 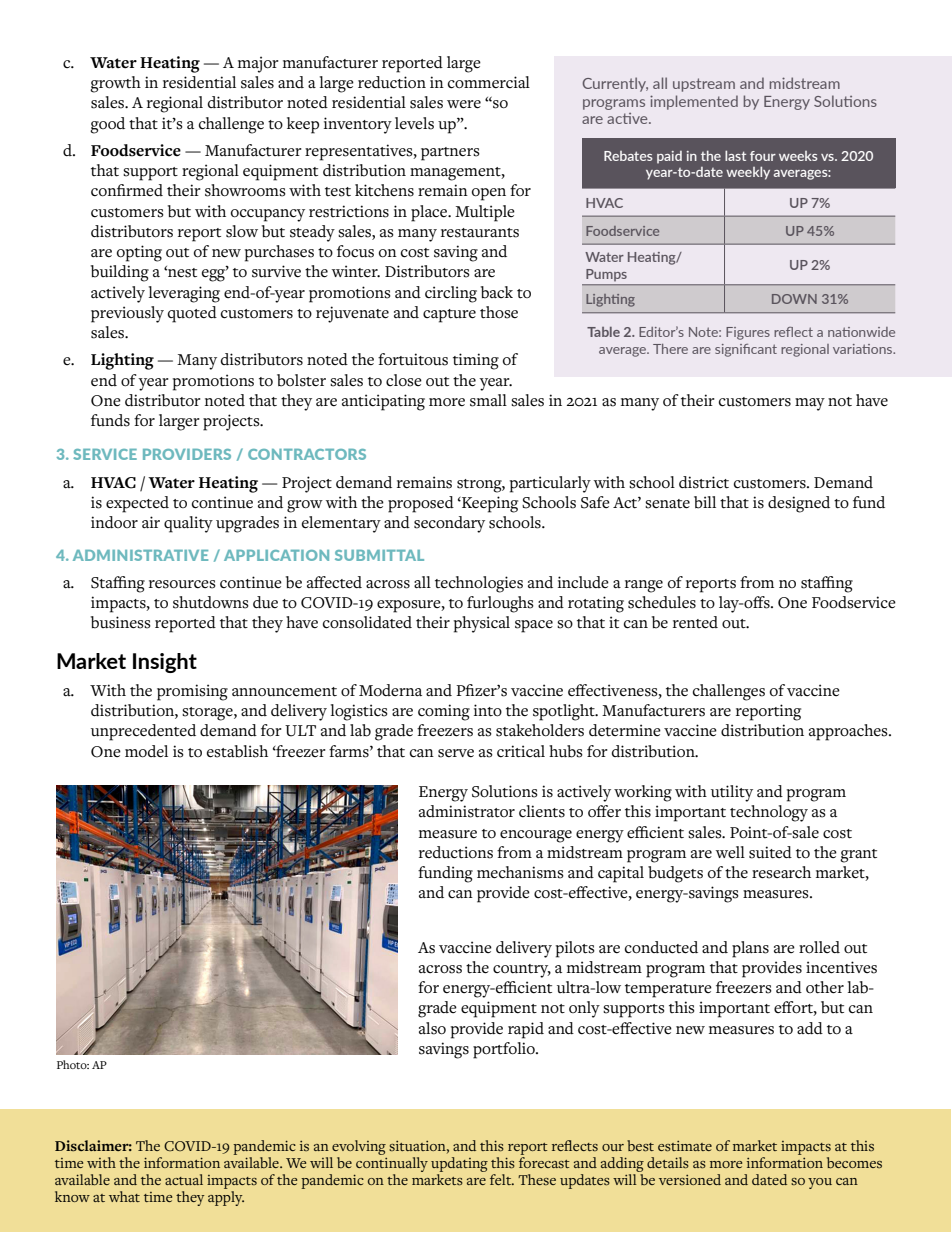 I want to click on upstream, so click(x=704, y=85).
